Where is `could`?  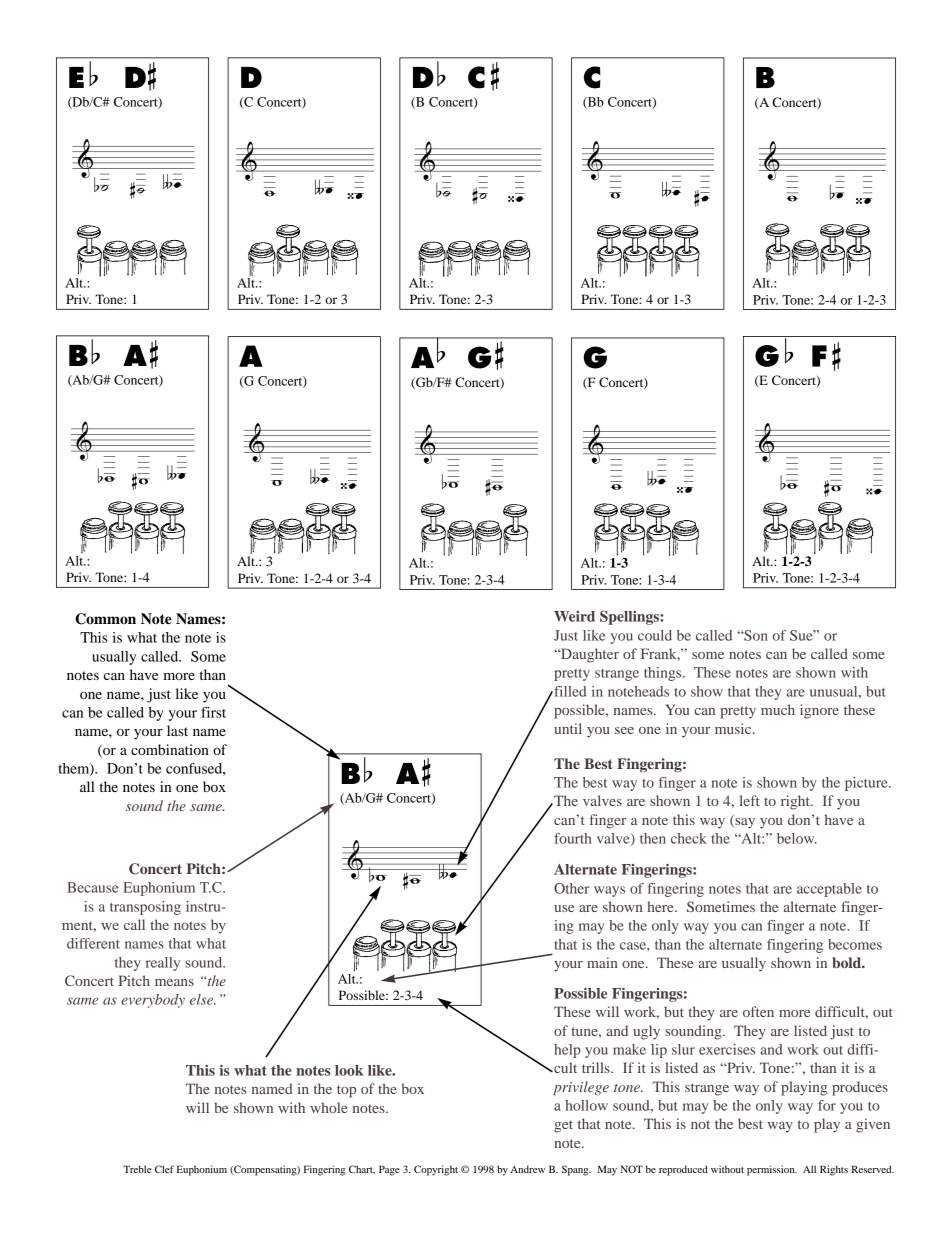
could is located at coordinates (655, 635).
